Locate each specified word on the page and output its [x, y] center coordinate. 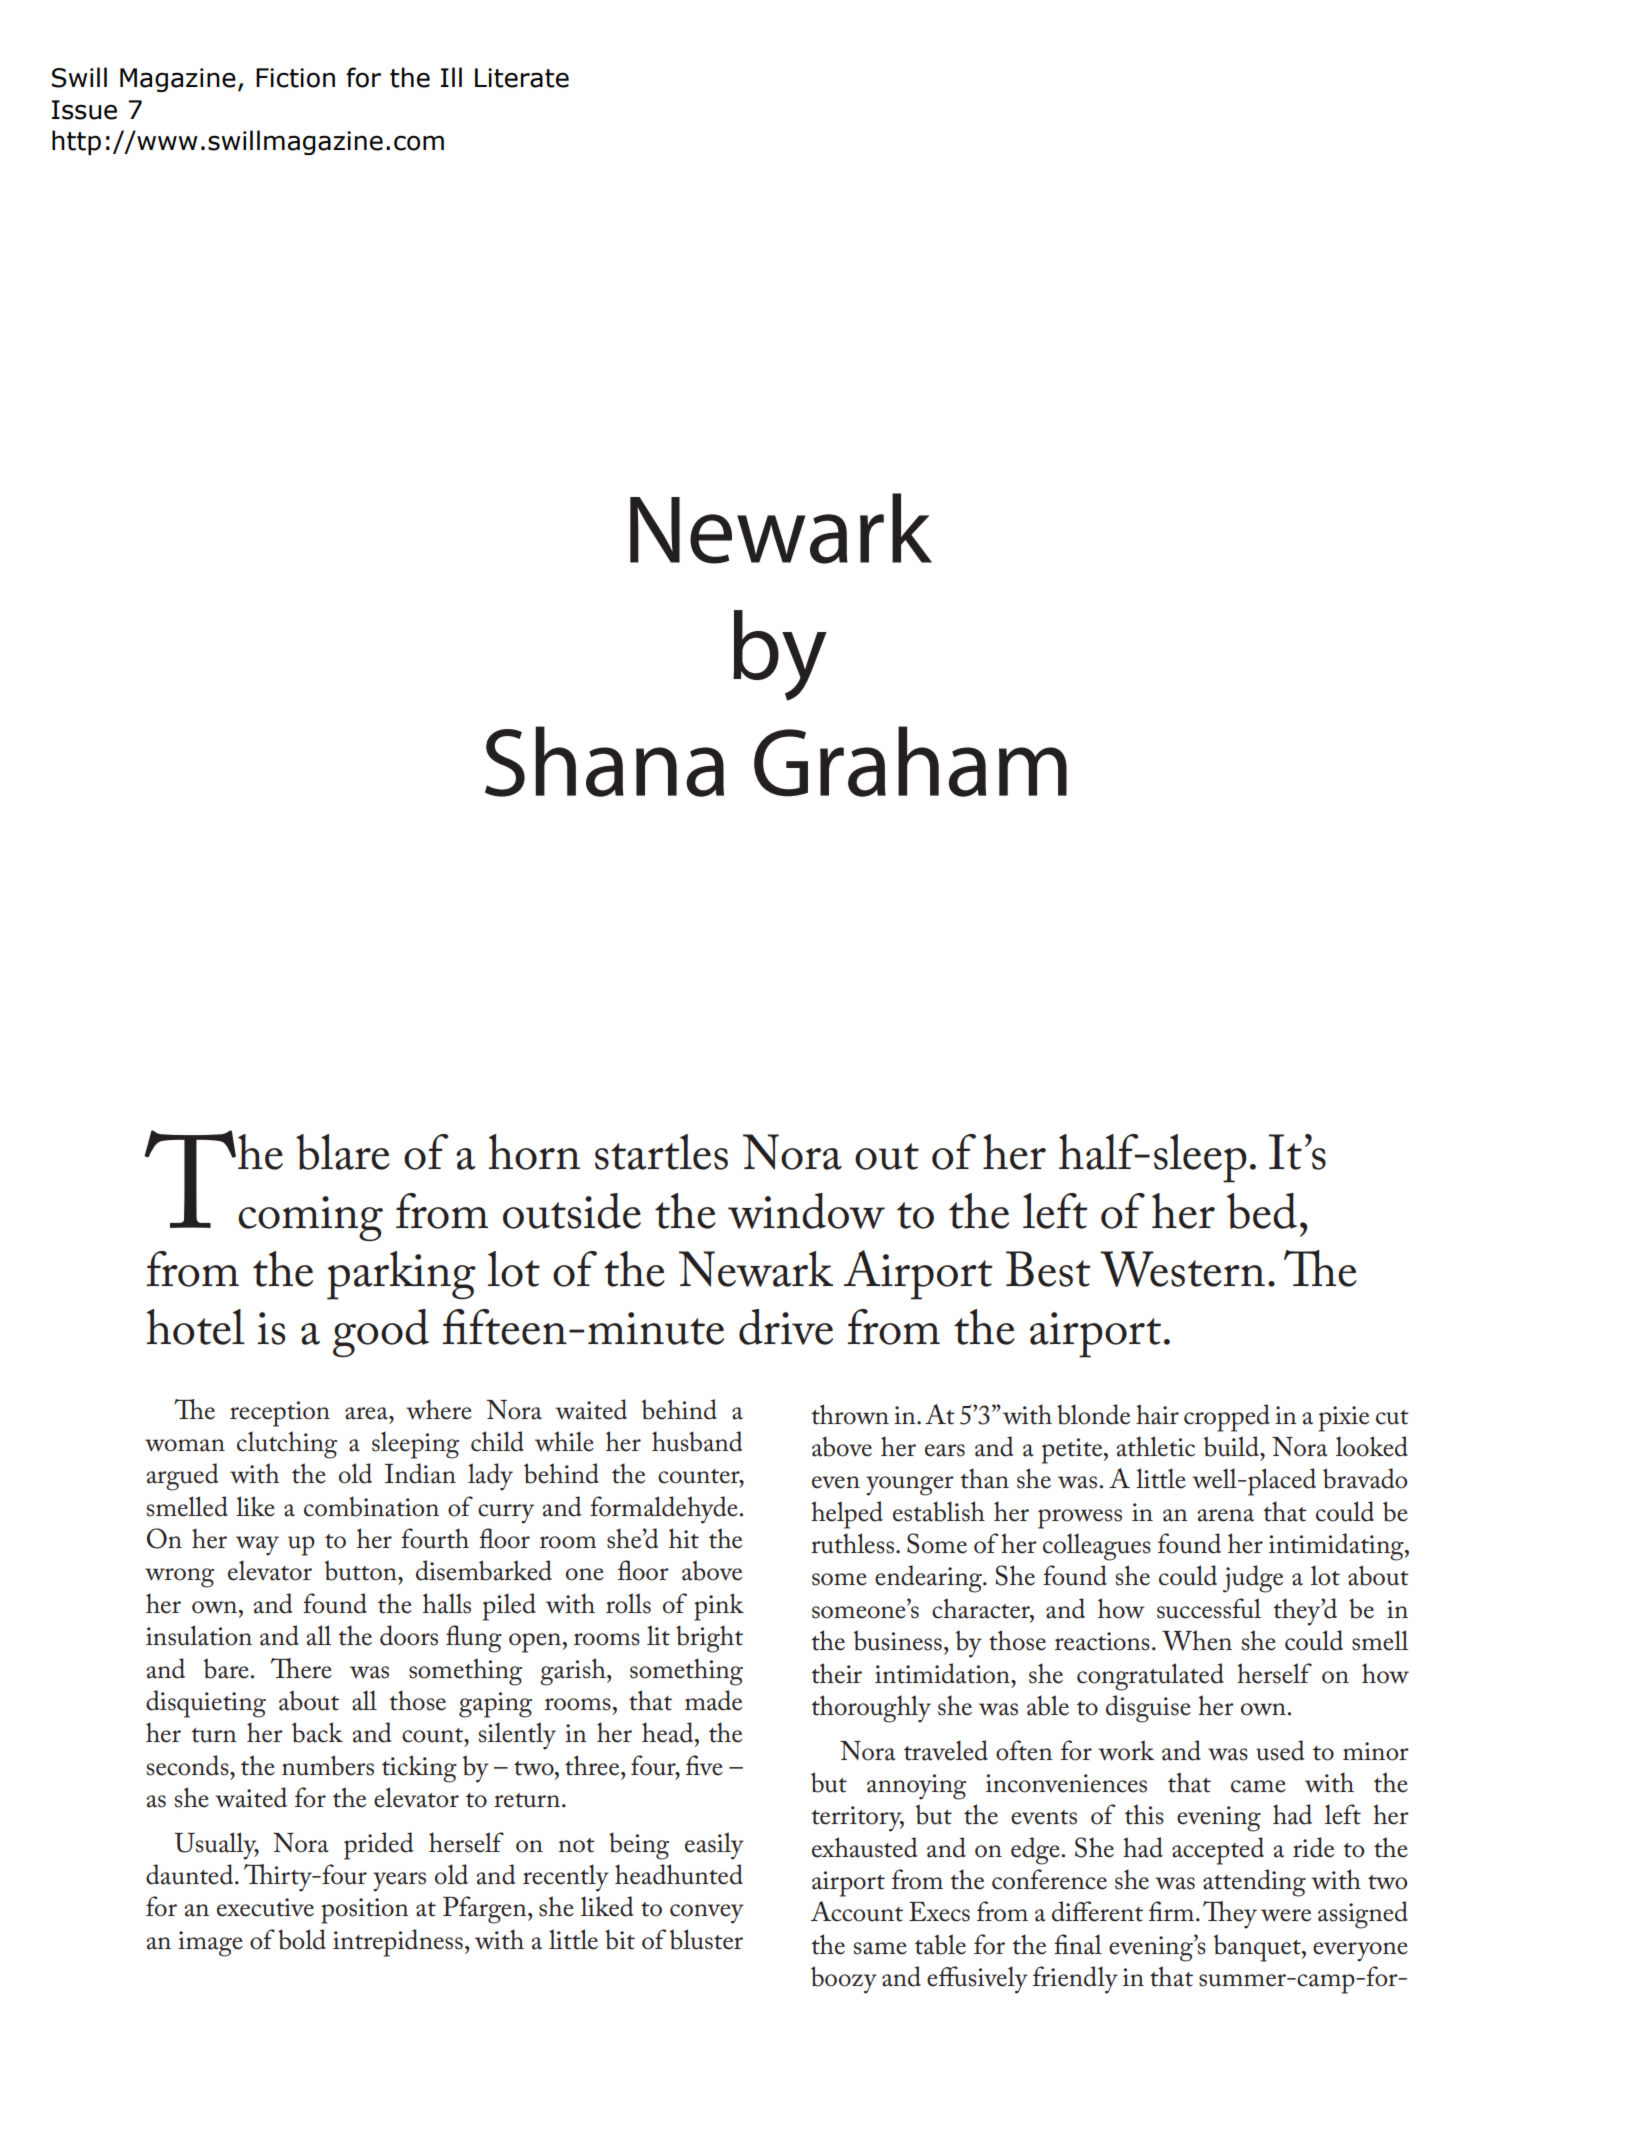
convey [707, 1914]
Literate [522, 78]
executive [265, 1907]
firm [1171, 1911]
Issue [84, 110]
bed [1262, 1211]
